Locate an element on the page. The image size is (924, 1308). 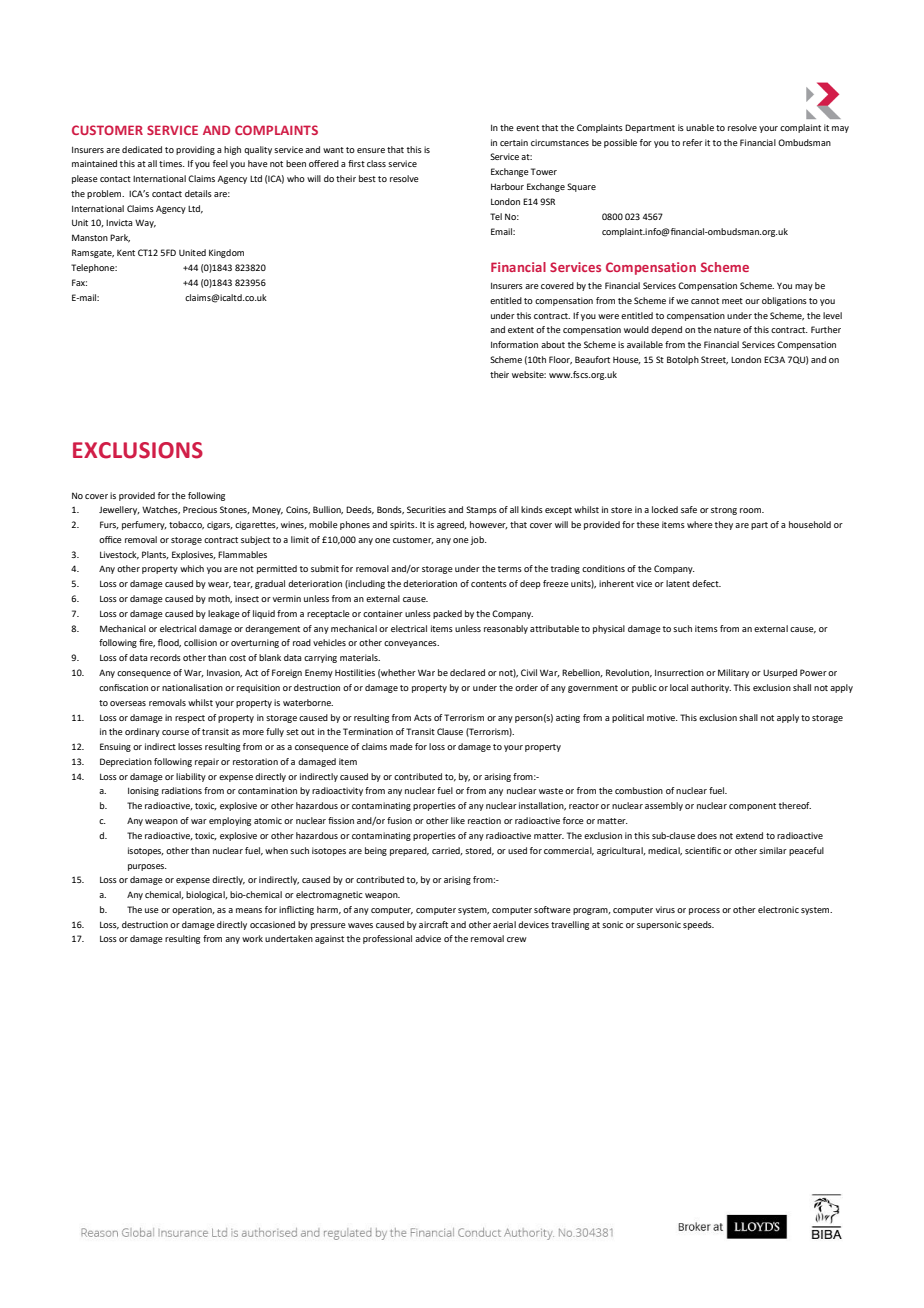
job is located at coordinates (478, 540).
